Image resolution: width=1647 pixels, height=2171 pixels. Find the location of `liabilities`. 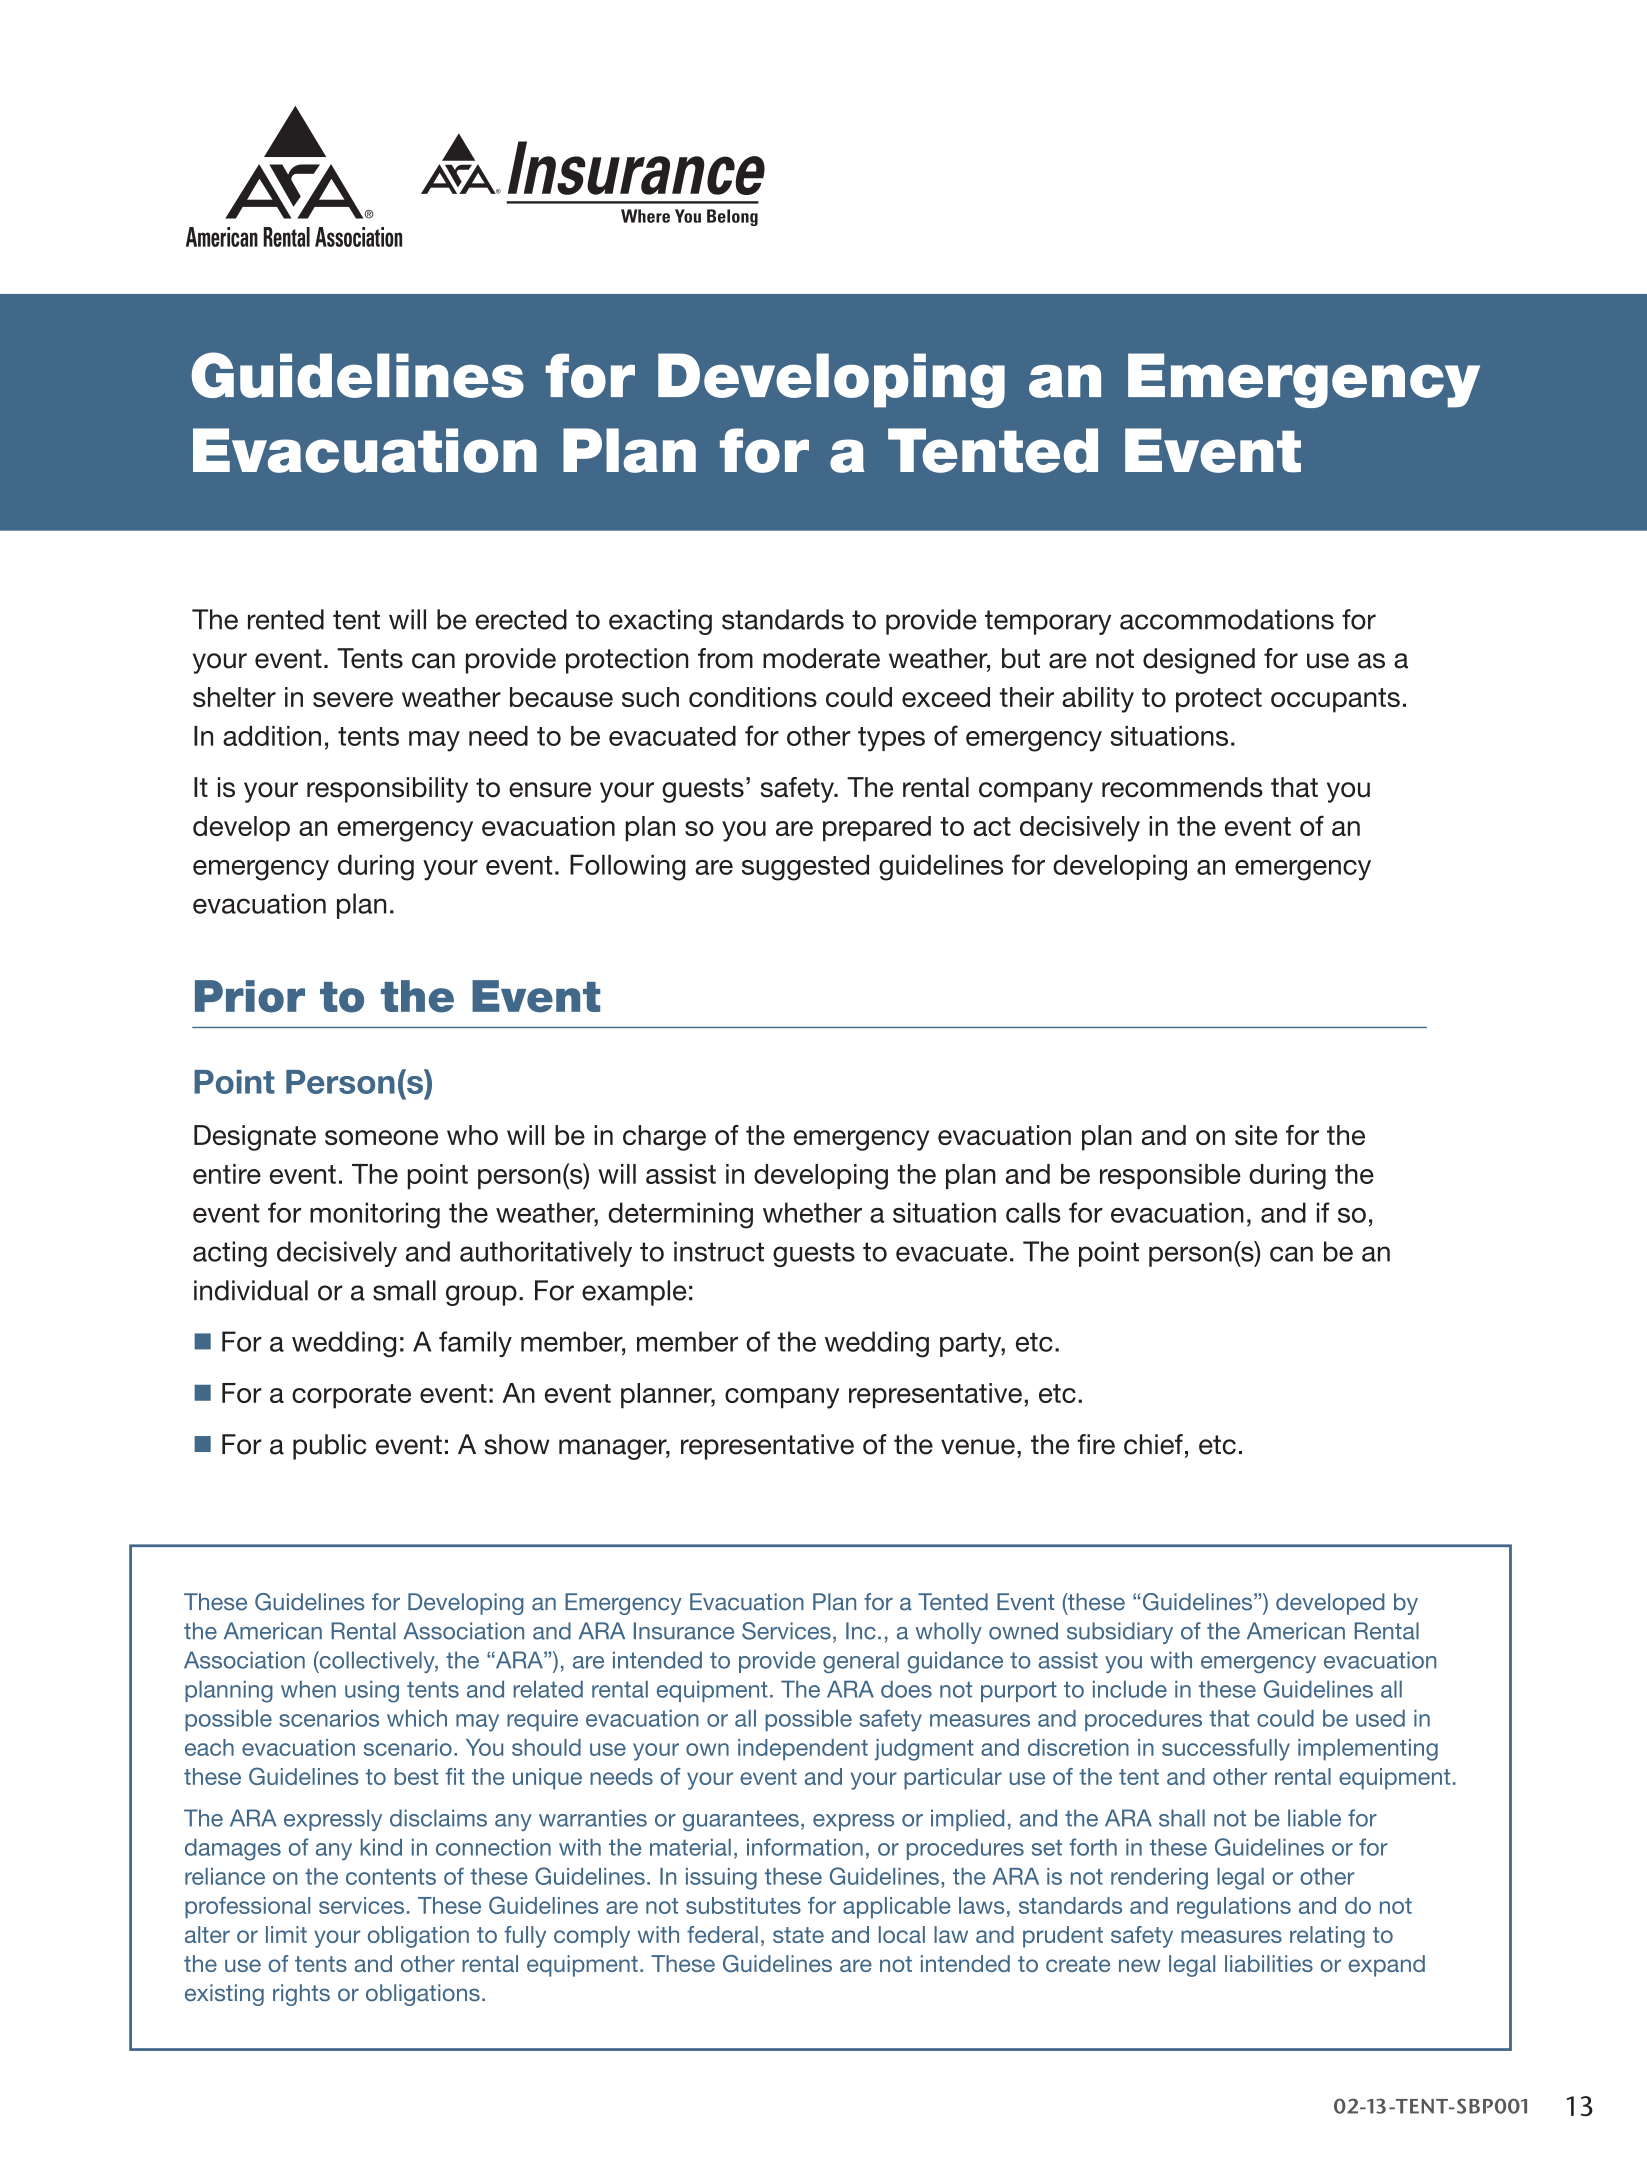

liabilities is located at coordinates (1269, 1963).
